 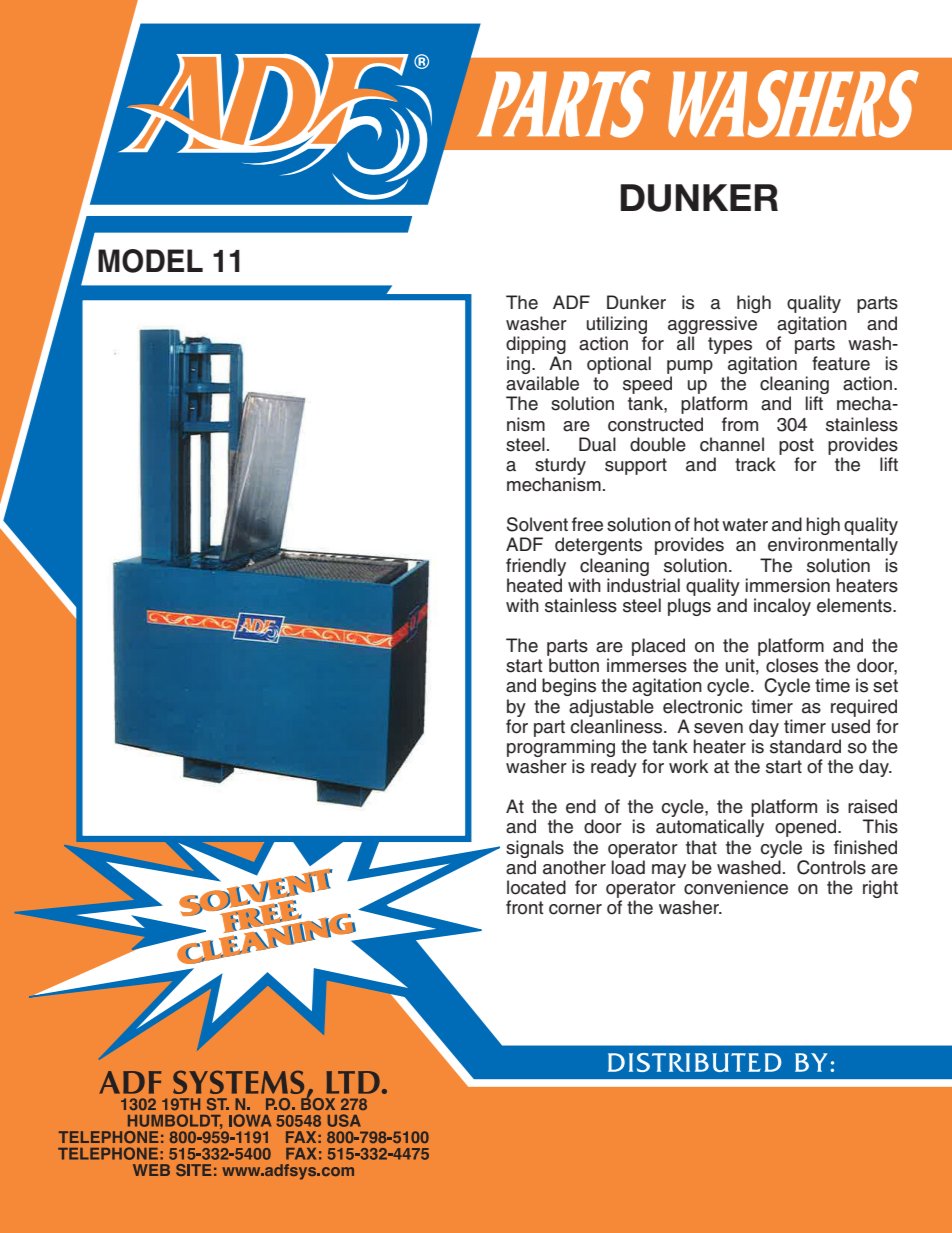 What do you see at coordinates (617, 325) in the screenshot?
I see `utilizing` at bounding box center [617, 325].
